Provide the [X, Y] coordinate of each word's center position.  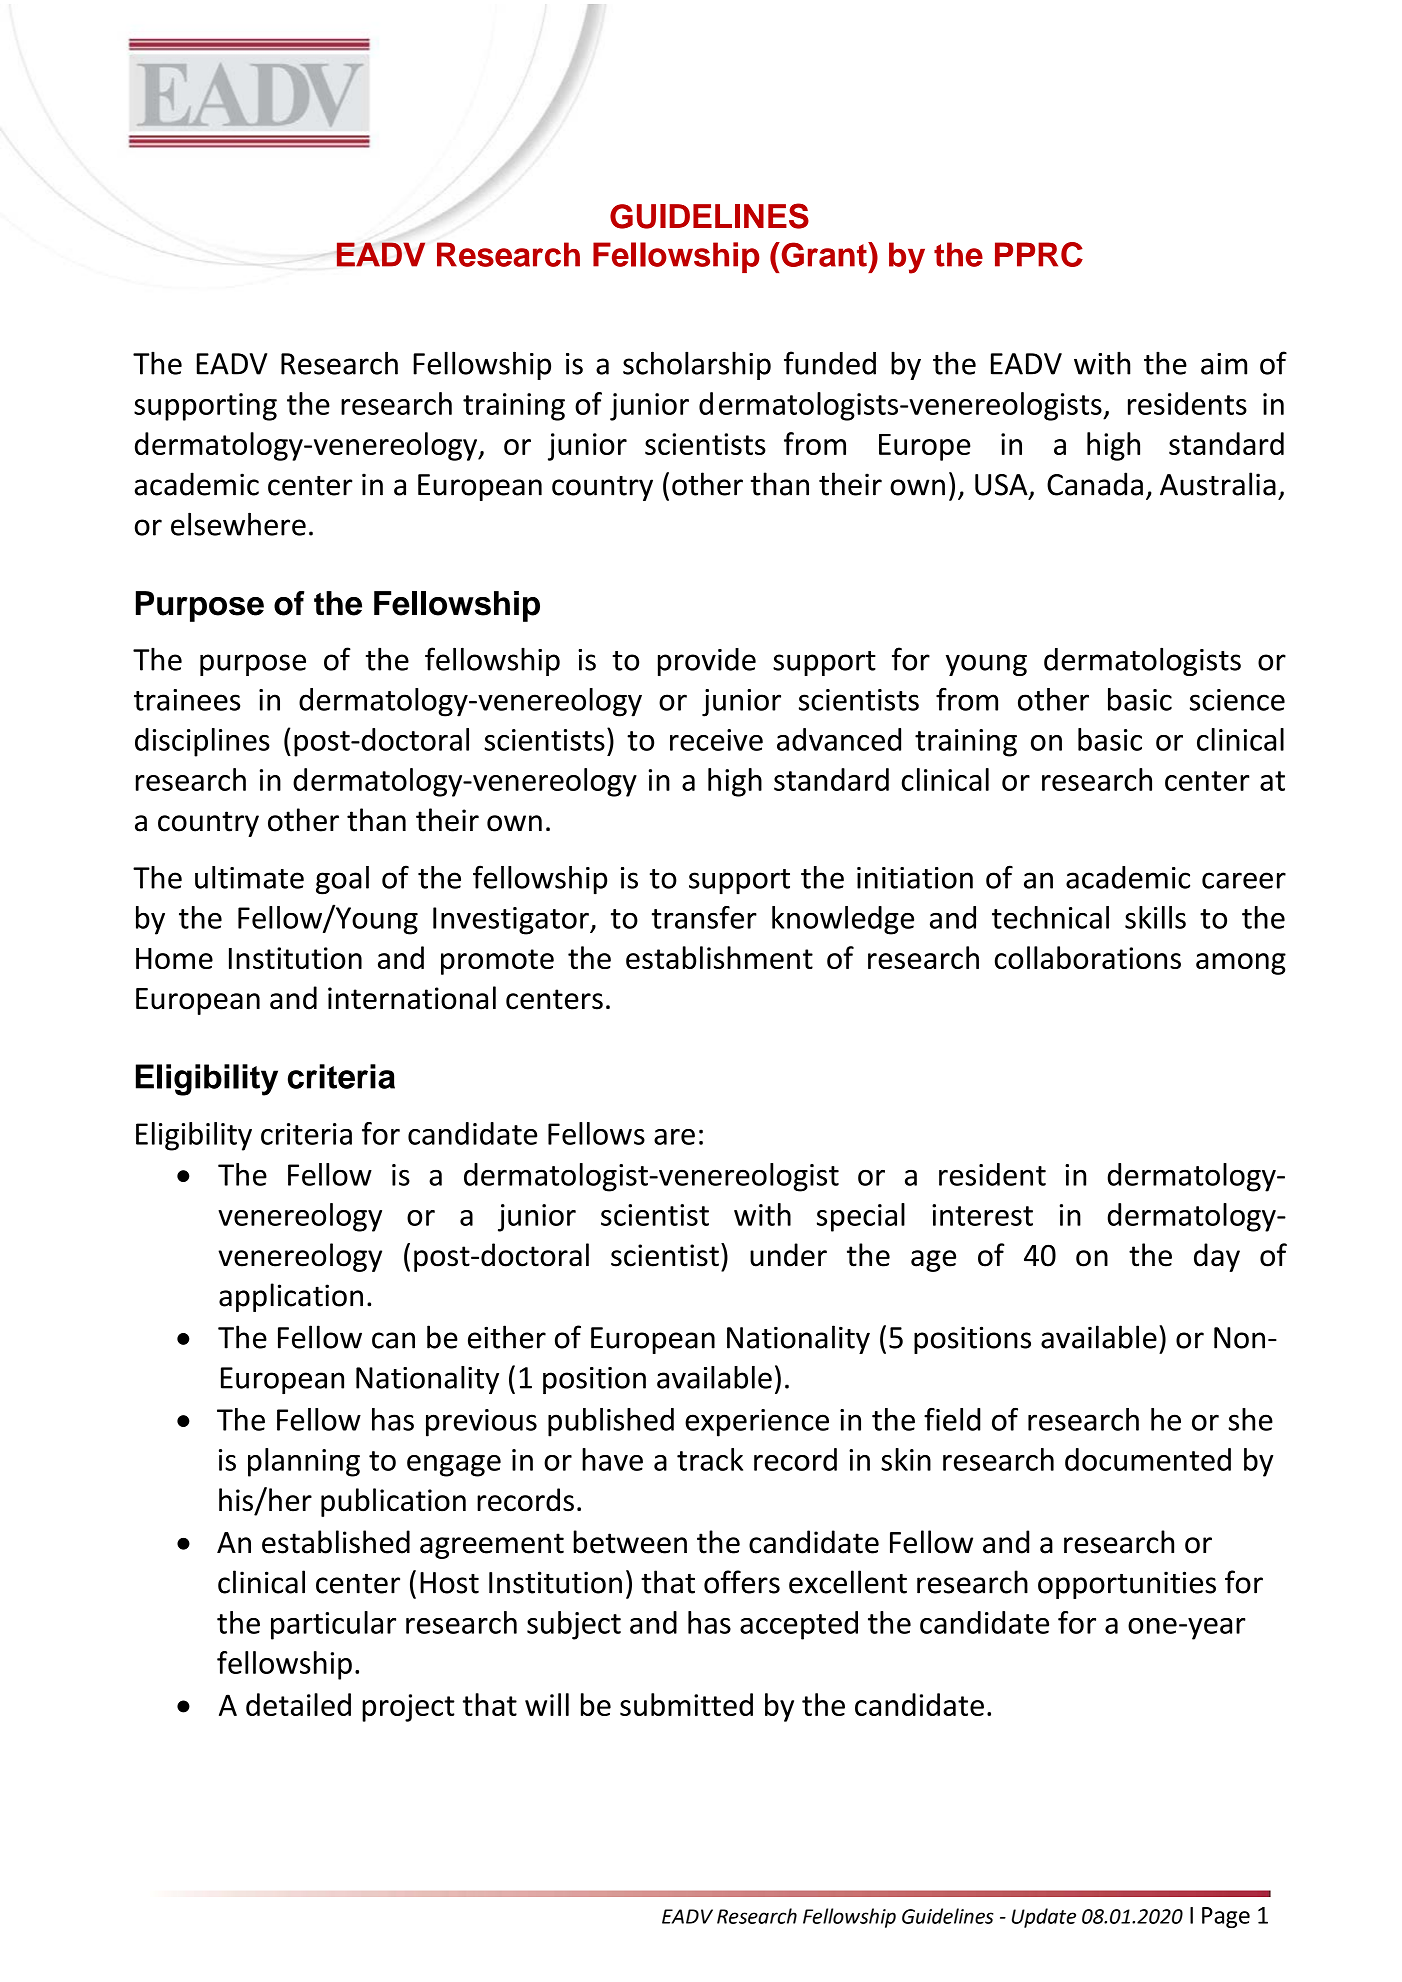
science [1237, 700]
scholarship [697, 365]
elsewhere [238, 524]
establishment [719, 957]
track [710, 1459]
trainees [187, 700]
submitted [686, 1704]
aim [1224, 364]
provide [707, 662]
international [412, 998]
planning [304, 1462]
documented [1148, 1459]
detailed [298, 1704]
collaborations [1088, 957]
